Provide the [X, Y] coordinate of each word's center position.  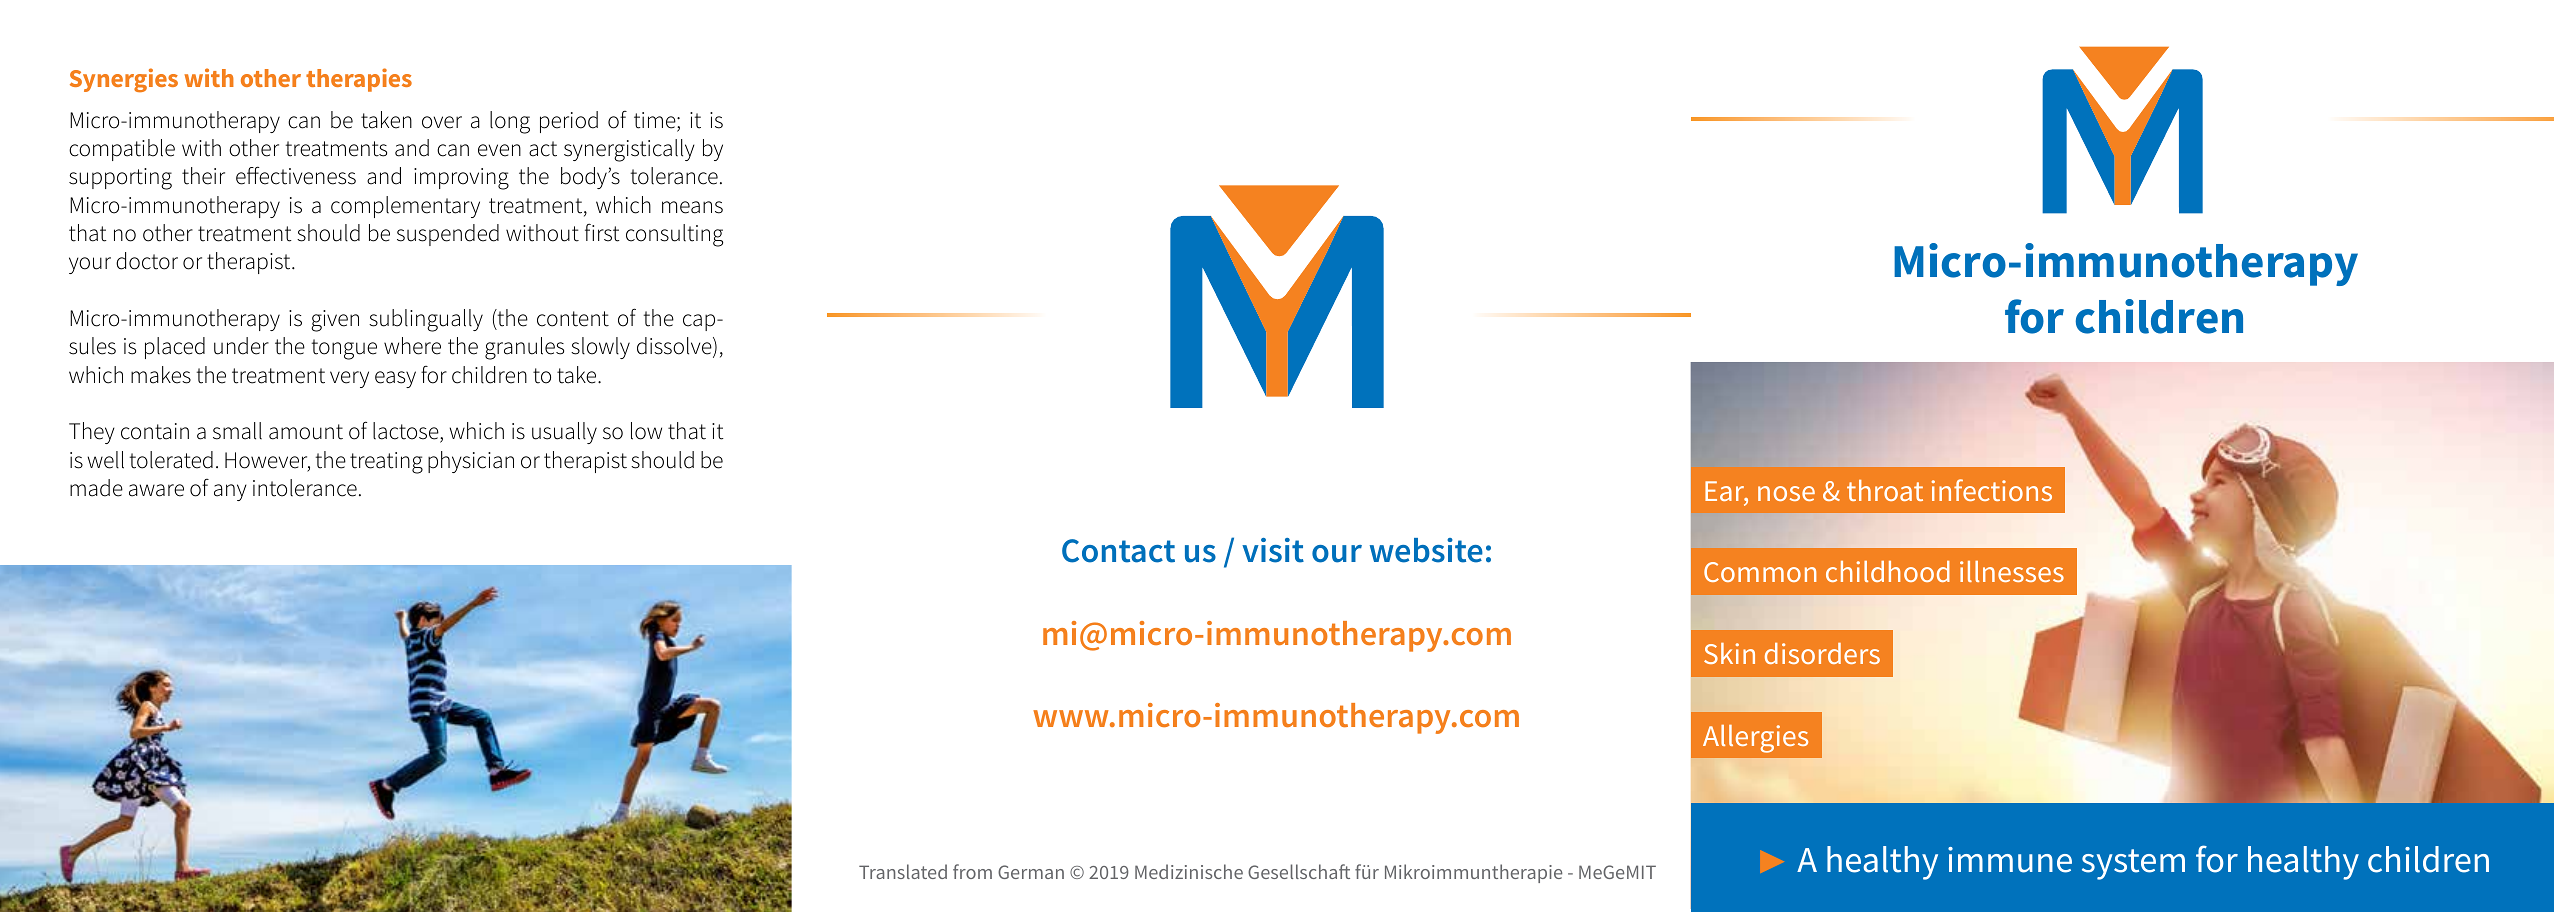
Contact [1118, 551]
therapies [359, 80]
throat [1885, 490]
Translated [903, 871]
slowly [600, 348]
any [230, 492]
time [656, 121]
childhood [1888, 571]
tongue [344, 349]
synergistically [629, 150]
